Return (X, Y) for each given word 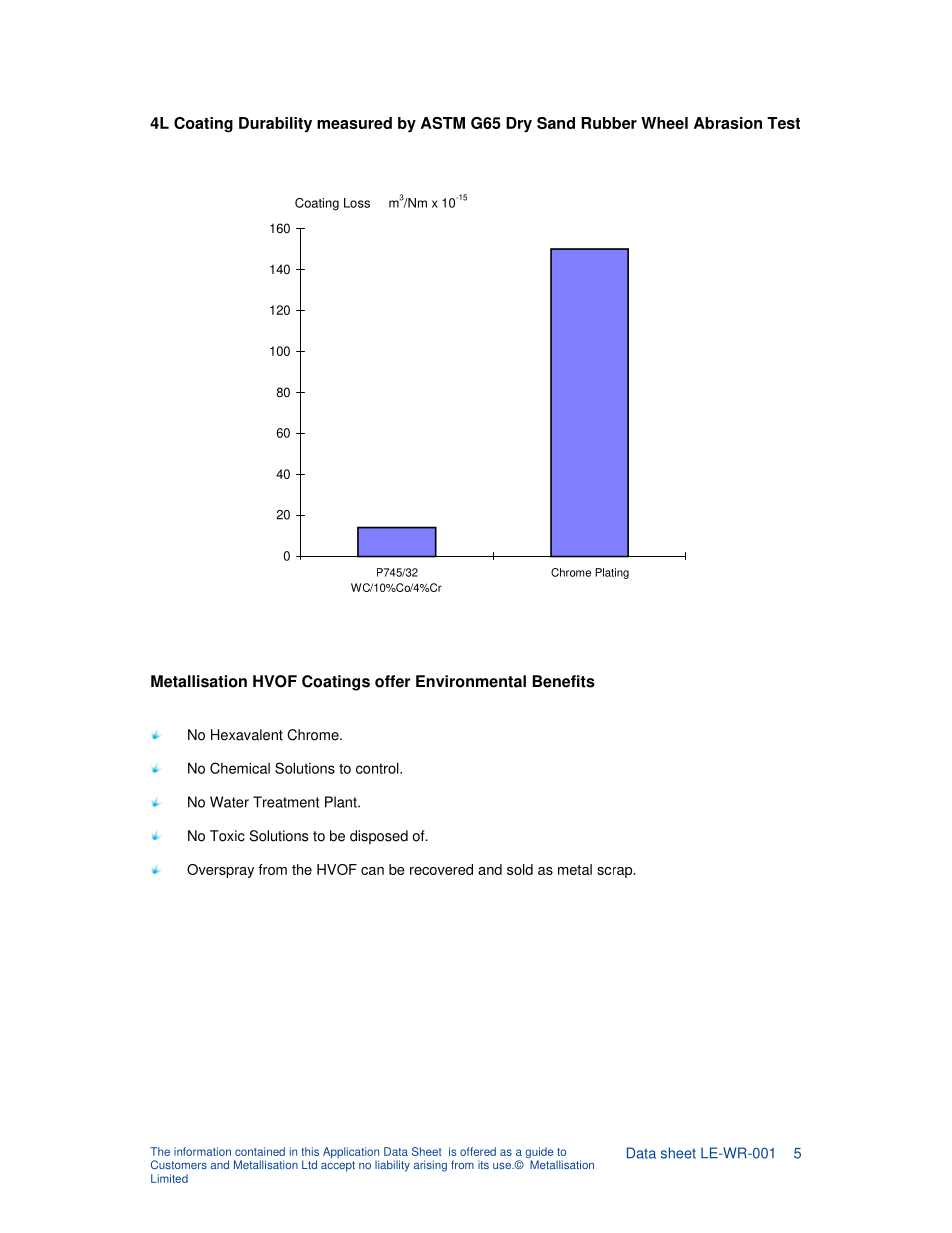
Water (229, 802)
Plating (612, 573)
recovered (441, 869)
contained (260, 1151)
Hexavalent (247, 735)
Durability (275, 125)
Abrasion (728, 123)
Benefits (564, 681)
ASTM (443, 123)
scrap (616, 872)
